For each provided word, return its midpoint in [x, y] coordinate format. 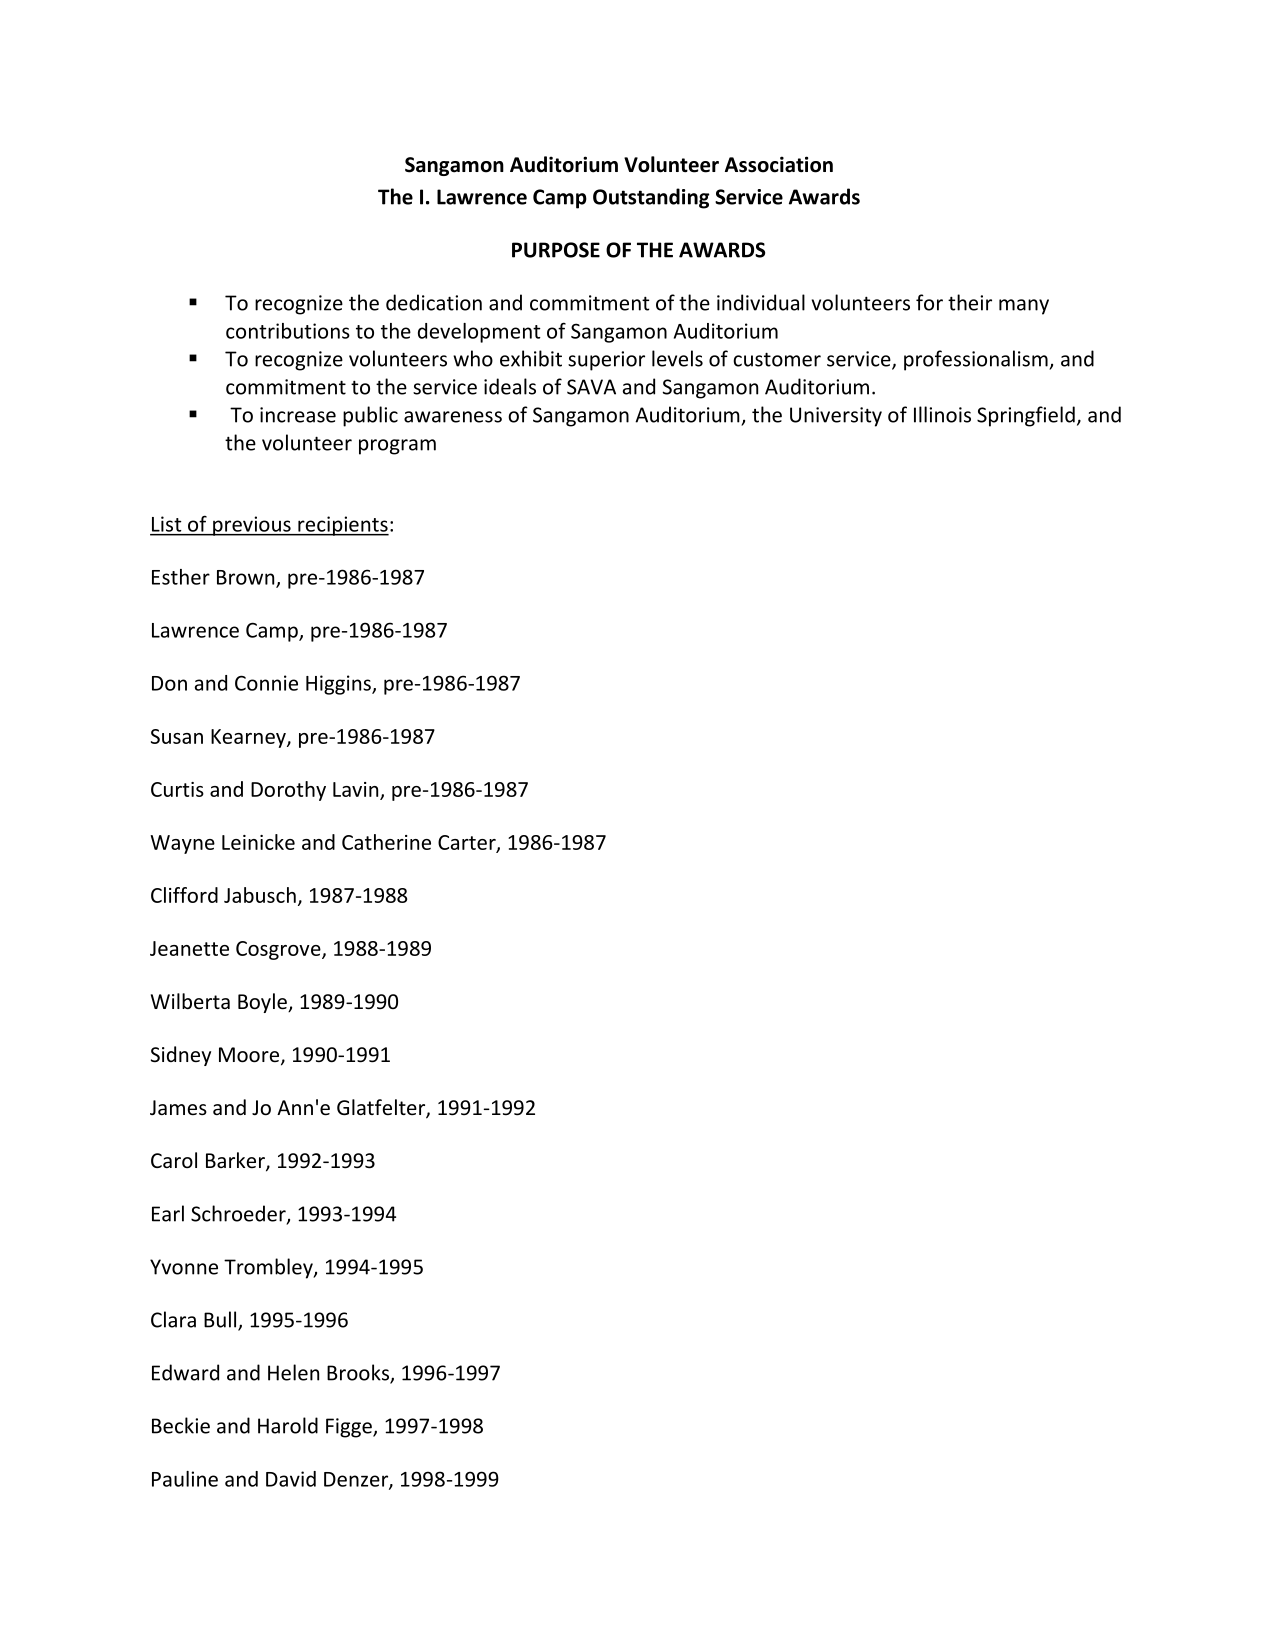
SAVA [591, 387]
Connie [266, 683]
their [970, 302]
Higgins [339, 685]
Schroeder [239, 1214]
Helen [293, 1372]
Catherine [386, 842]
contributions [288, 331]
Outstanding [651, 198]
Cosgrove [279, 950]
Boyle [263, 1003]
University [836, 417]
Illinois [942, 414]
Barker [236, 1161]
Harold [288, 1425]
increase [298, 415]
